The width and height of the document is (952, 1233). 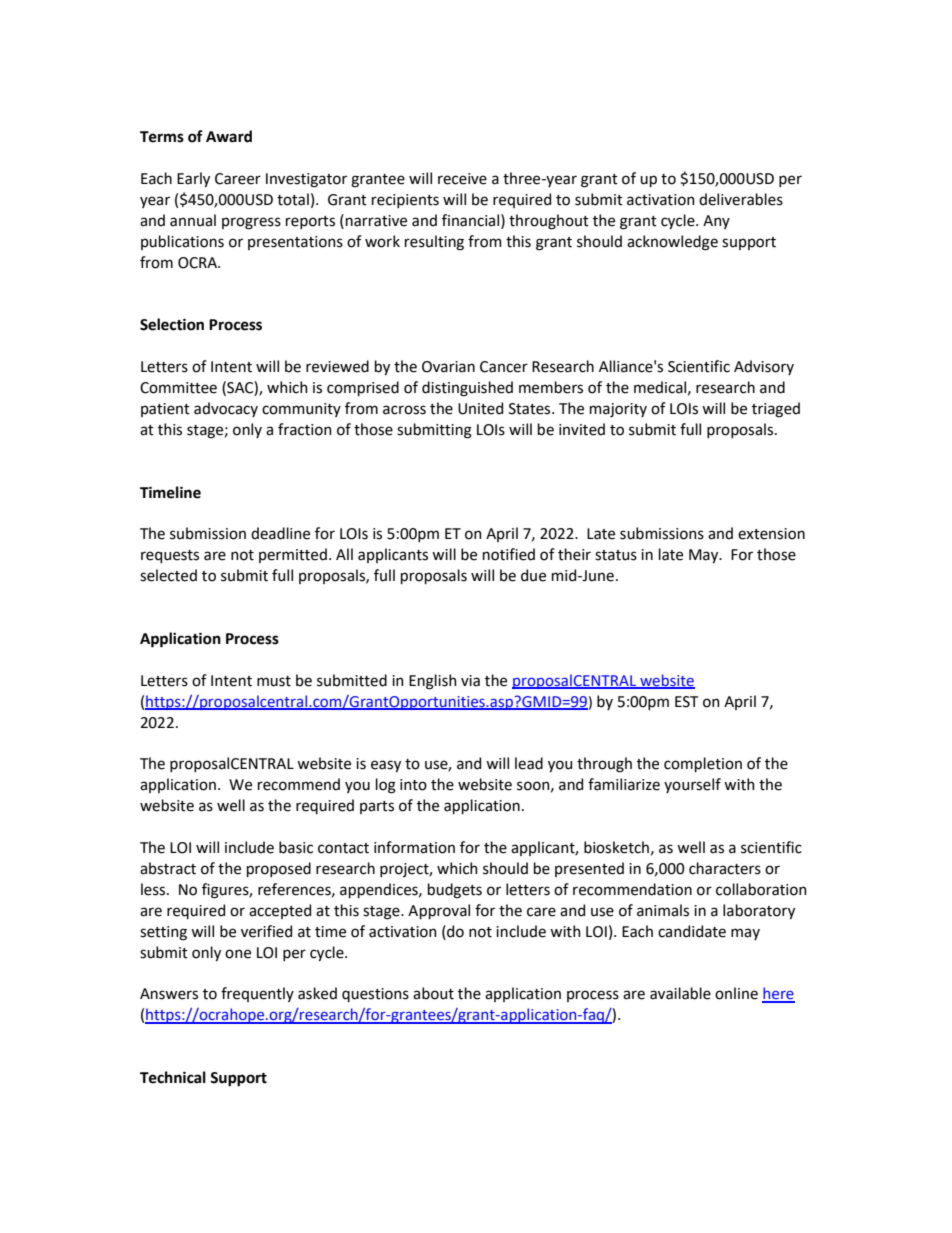 I want to click on must, so click(x=274, y=681).
